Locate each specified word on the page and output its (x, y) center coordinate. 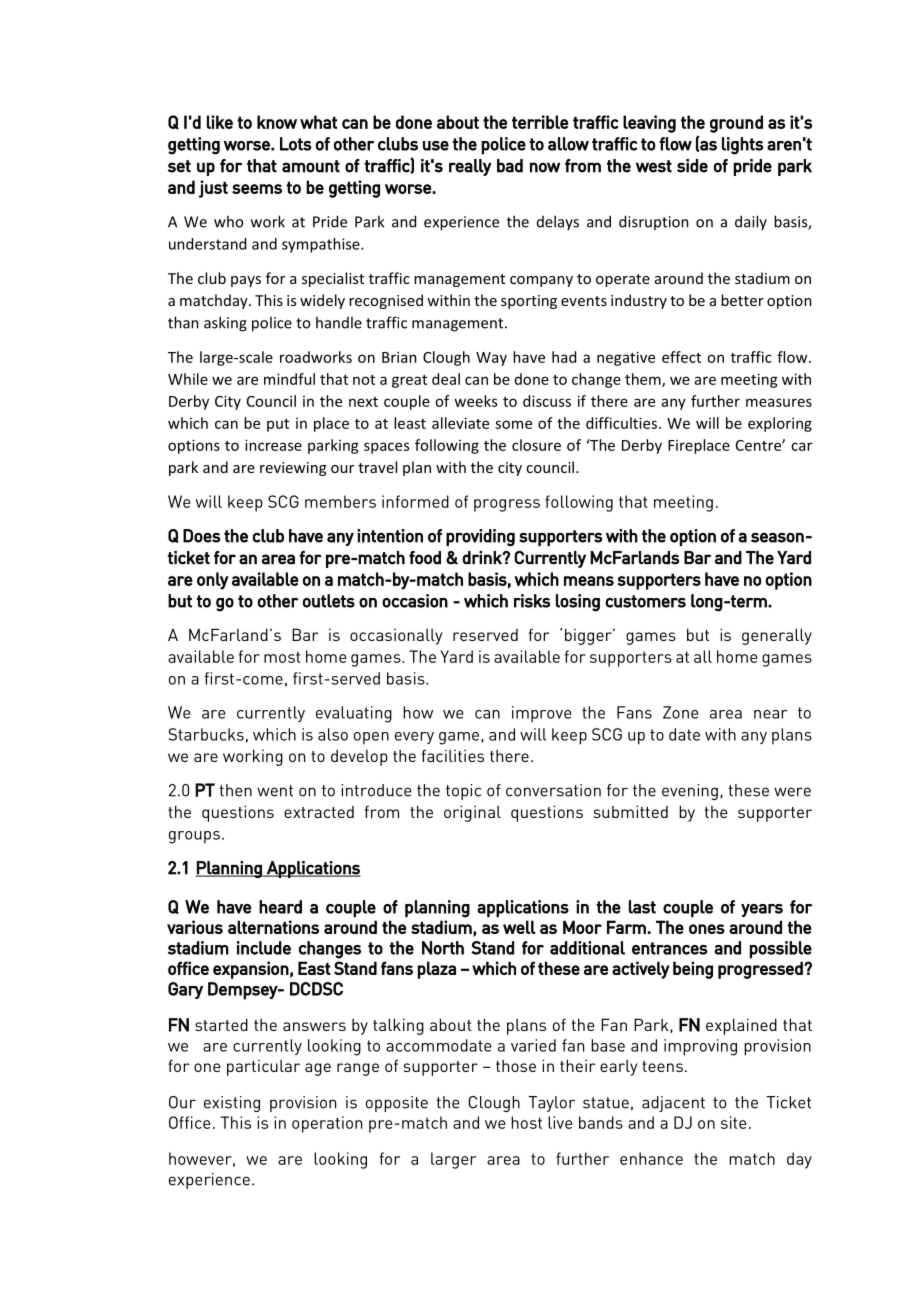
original (472, 813)
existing (232, 1104)
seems (257, 189)
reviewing (293, 469)
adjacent (673, 1104)
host (526, 1122)
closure (536, 445)
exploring (780, 424)
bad (510, 166)
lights (743, 146)
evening (690, 792)
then (235, 790)
